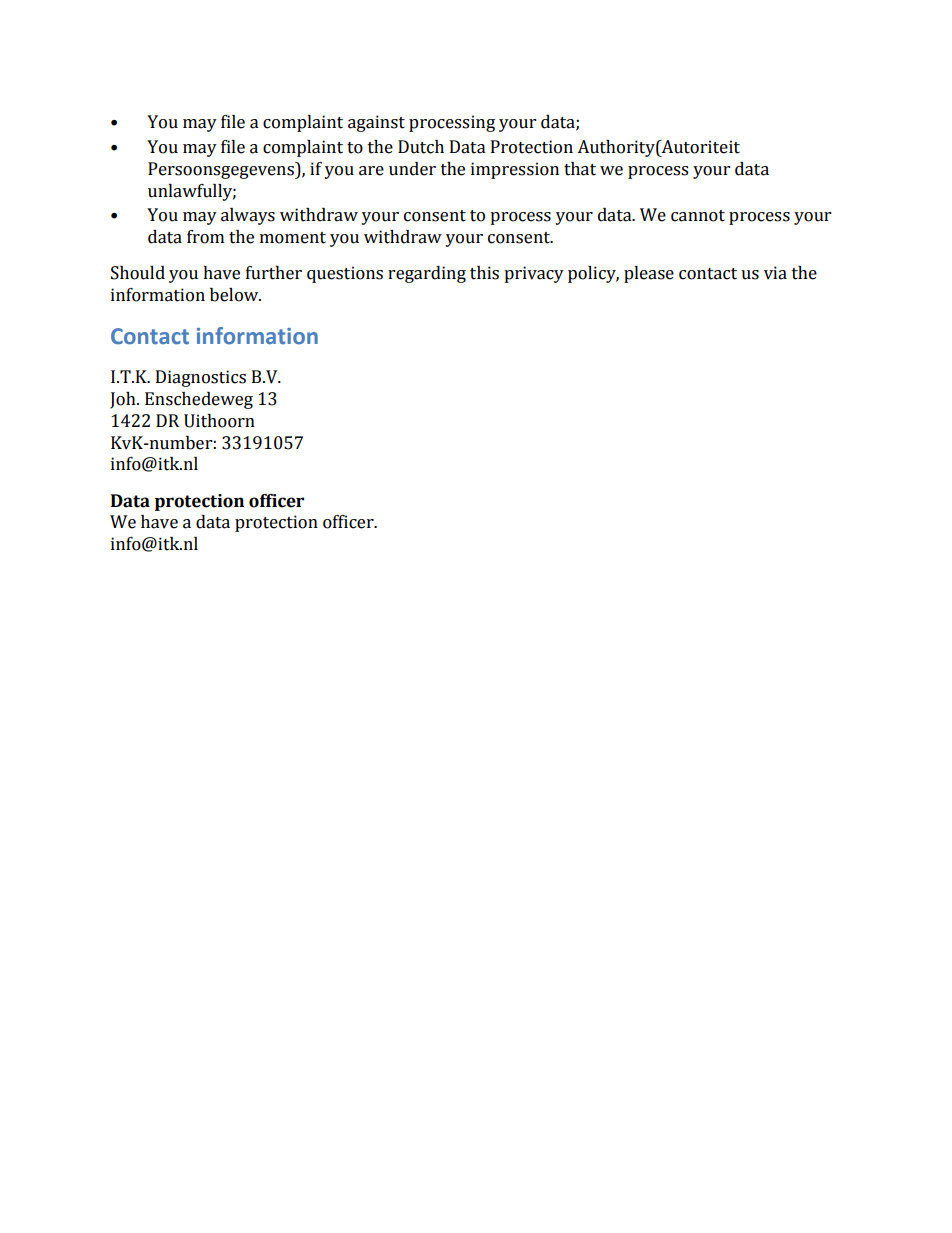 The image size is (952, 1233). I want to click on that, so click(580, 169).
